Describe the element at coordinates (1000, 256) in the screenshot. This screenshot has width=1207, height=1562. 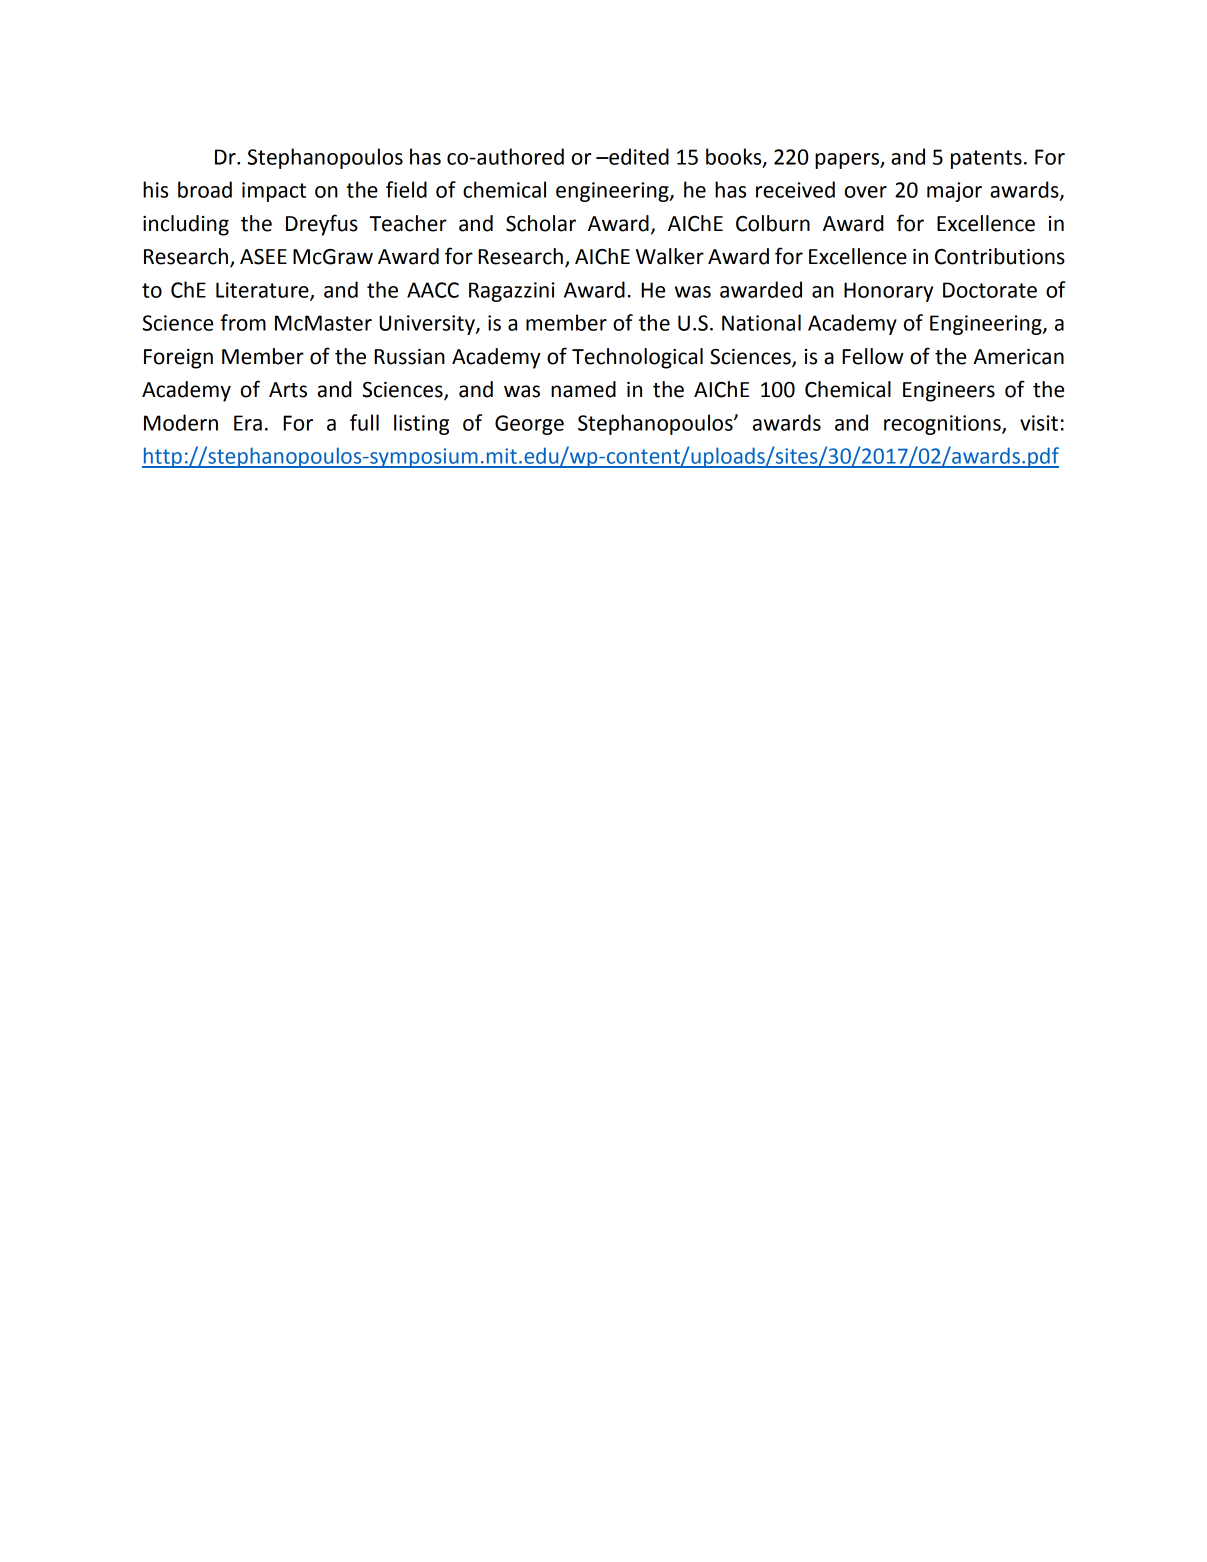
I see `Contributions` at that location.
